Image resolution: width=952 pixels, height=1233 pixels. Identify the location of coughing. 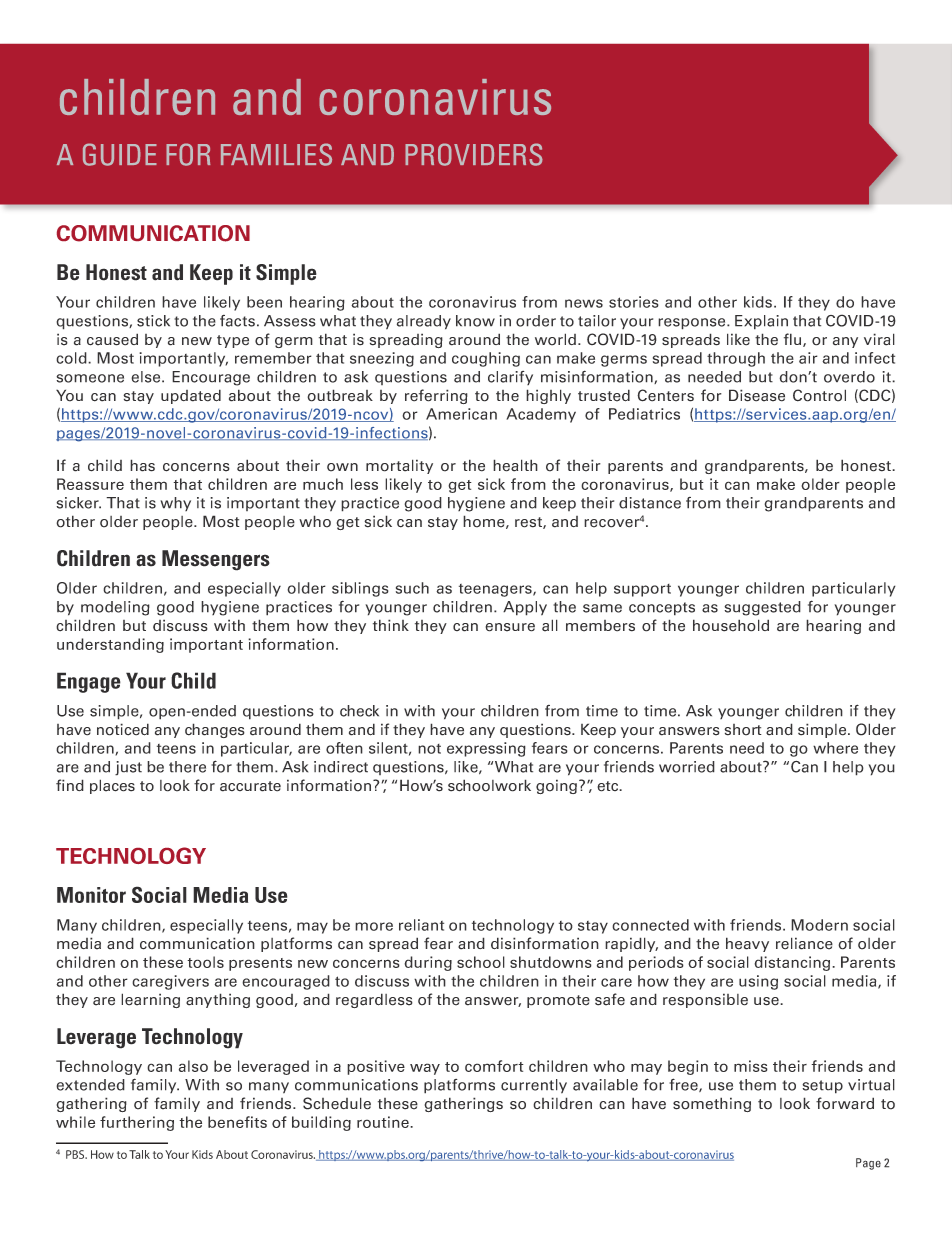
(486, 359).
